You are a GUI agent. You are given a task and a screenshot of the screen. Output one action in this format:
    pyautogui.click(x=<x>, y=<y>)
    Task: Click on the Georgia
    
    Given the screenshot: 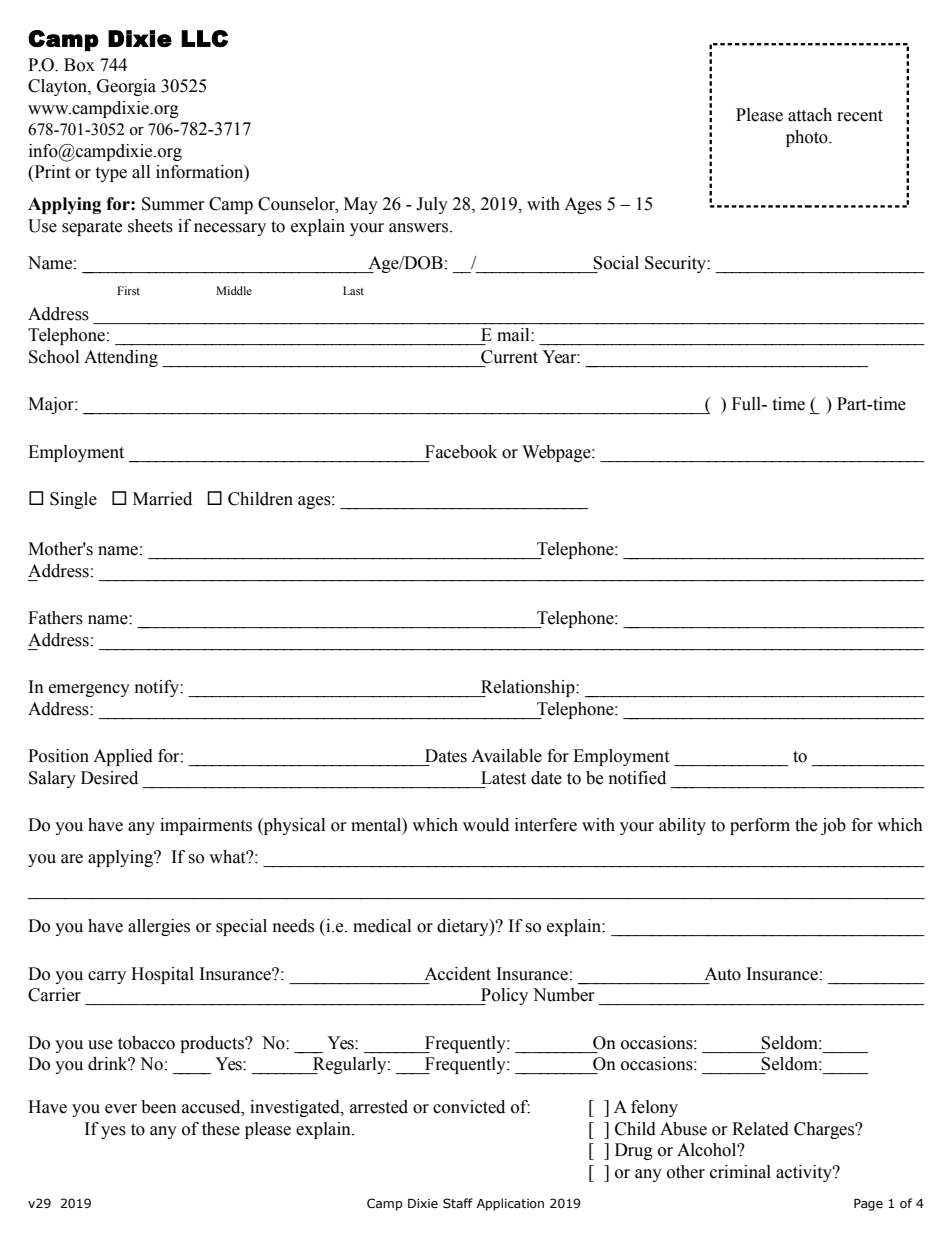 What is the action you would take?
    pyautogui.click(x=126, y=87)
